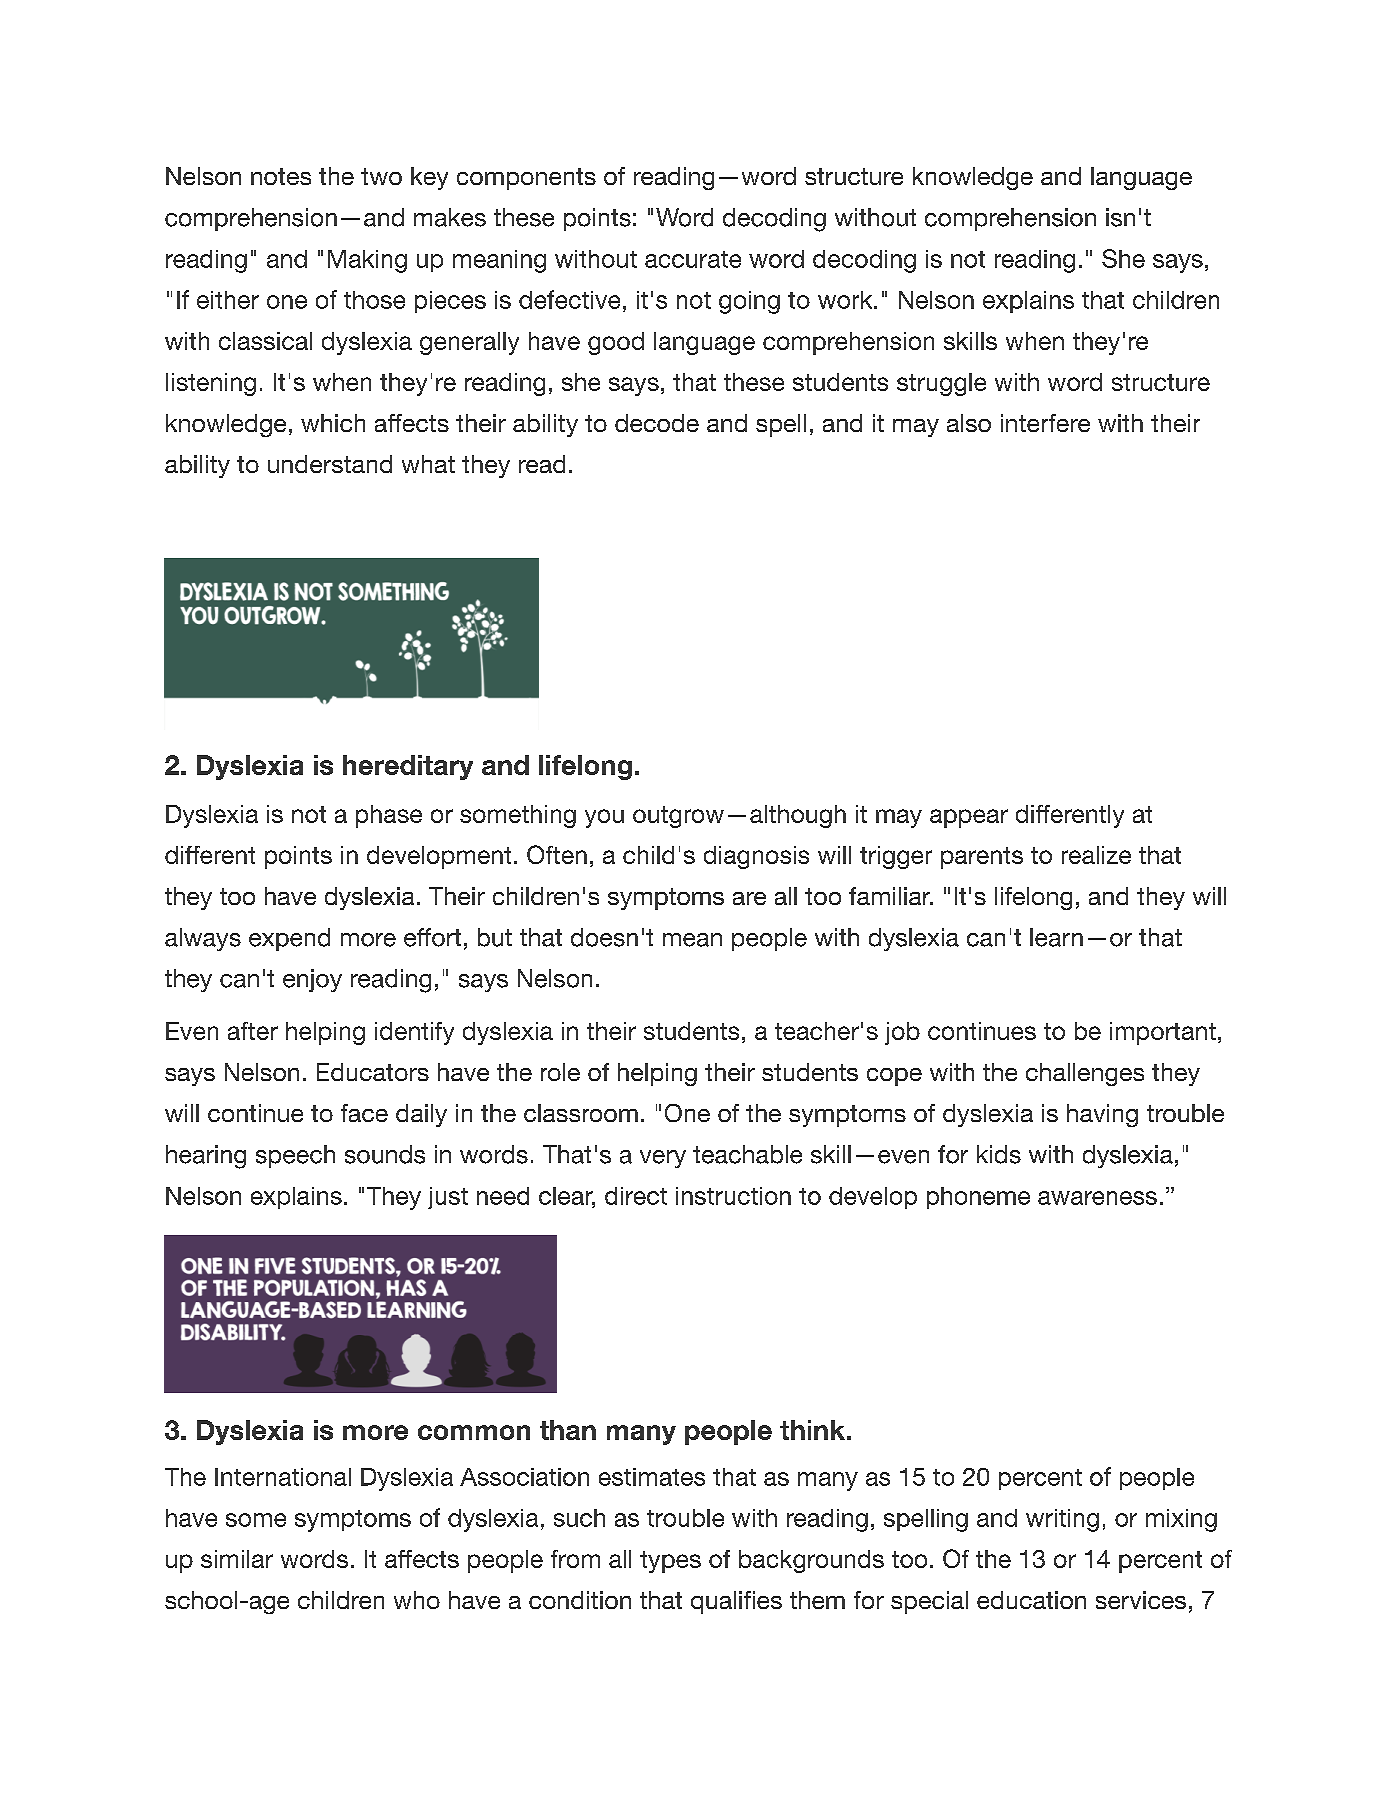 This page has height=1810, width=1398. Describe the element at coordinates (693, 259) in the page. I see `accurate` at that location.
